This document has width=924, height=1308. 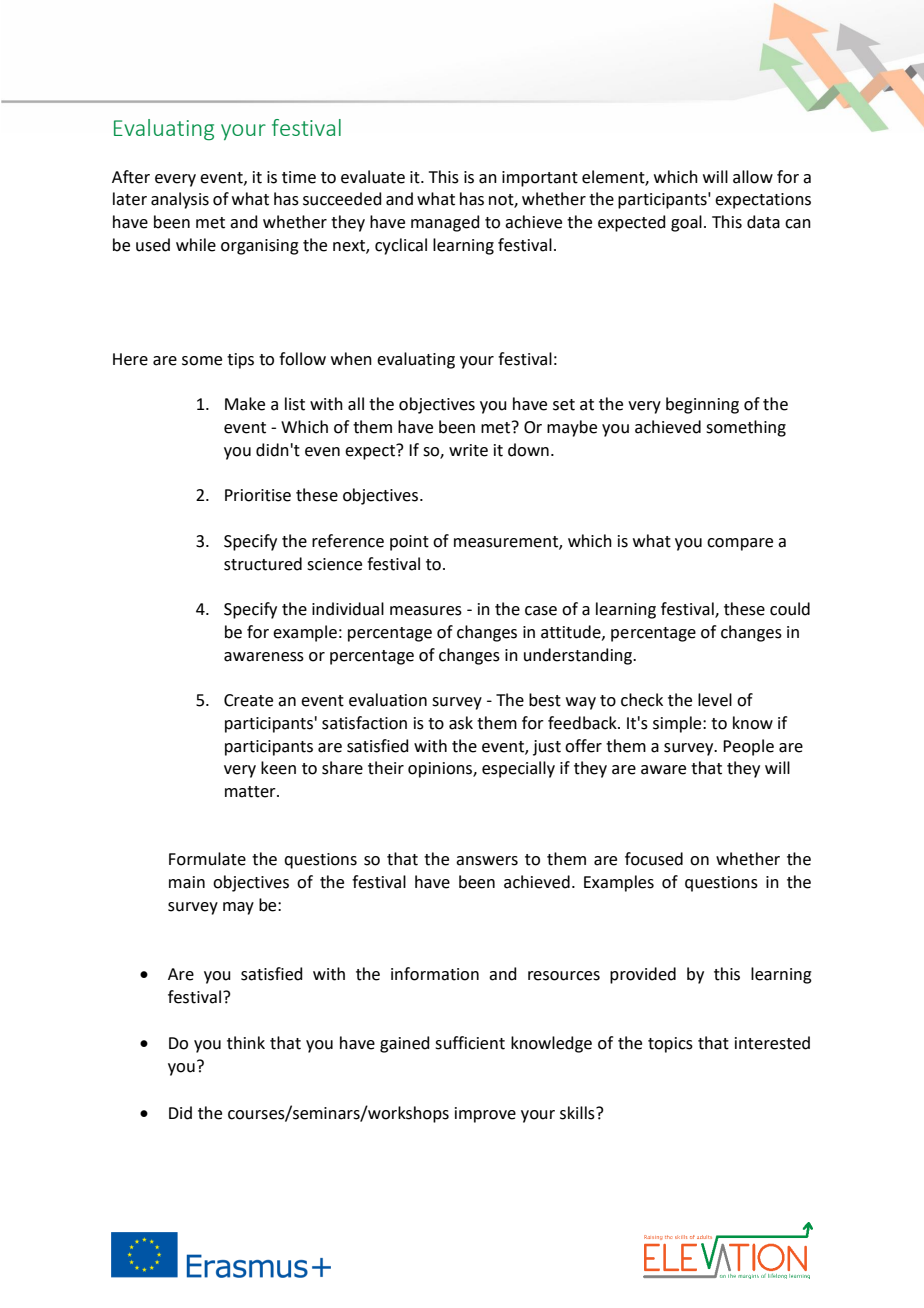 I want to click on write, so click(x=468, y=450).
